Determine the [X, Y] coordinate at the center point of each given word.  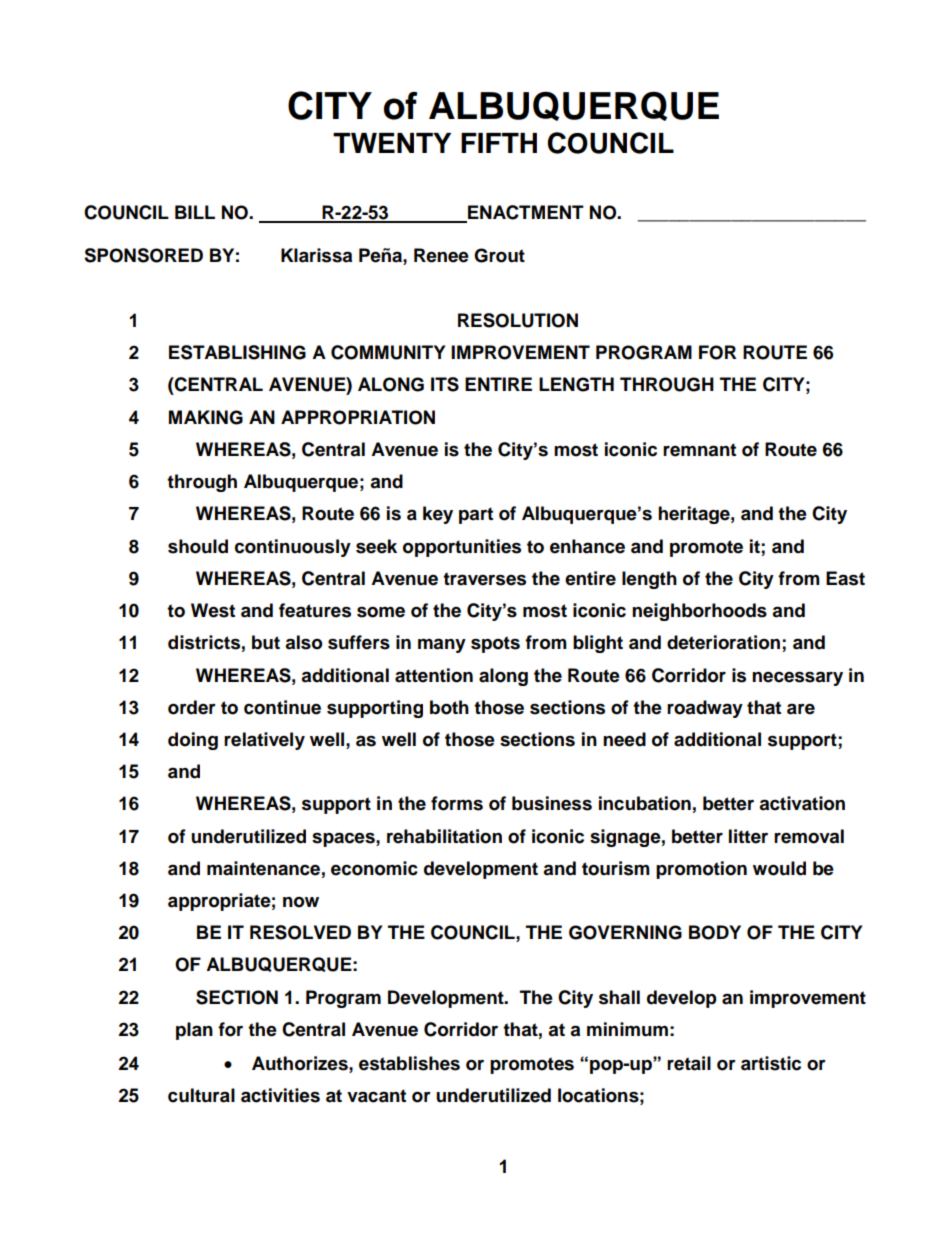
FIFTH [499, 143]
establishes [409, 1063]
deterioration [723, 642]
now [301, 902]
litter [748, 836]
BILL [195, 212]
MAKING [206, 417]
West [213, 610]
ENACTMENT [525, 213]
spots [495, 644]
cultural [201, 1095]
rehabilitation [444, 836]
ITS [445, 384]
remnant [699, 450]
